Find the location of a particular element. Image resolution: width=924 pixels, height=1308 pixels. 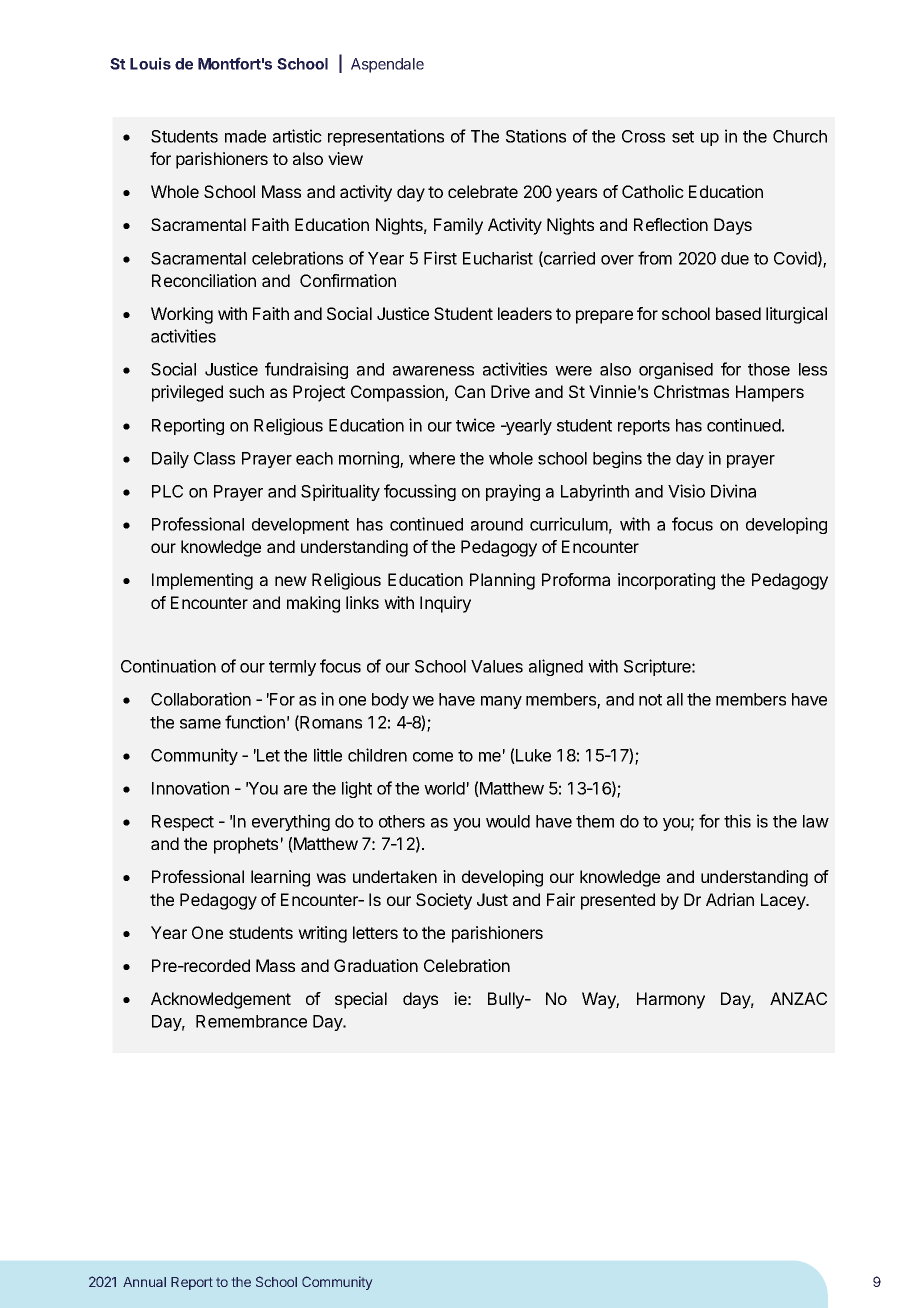

Stations is located at coordinates (536, 136).
